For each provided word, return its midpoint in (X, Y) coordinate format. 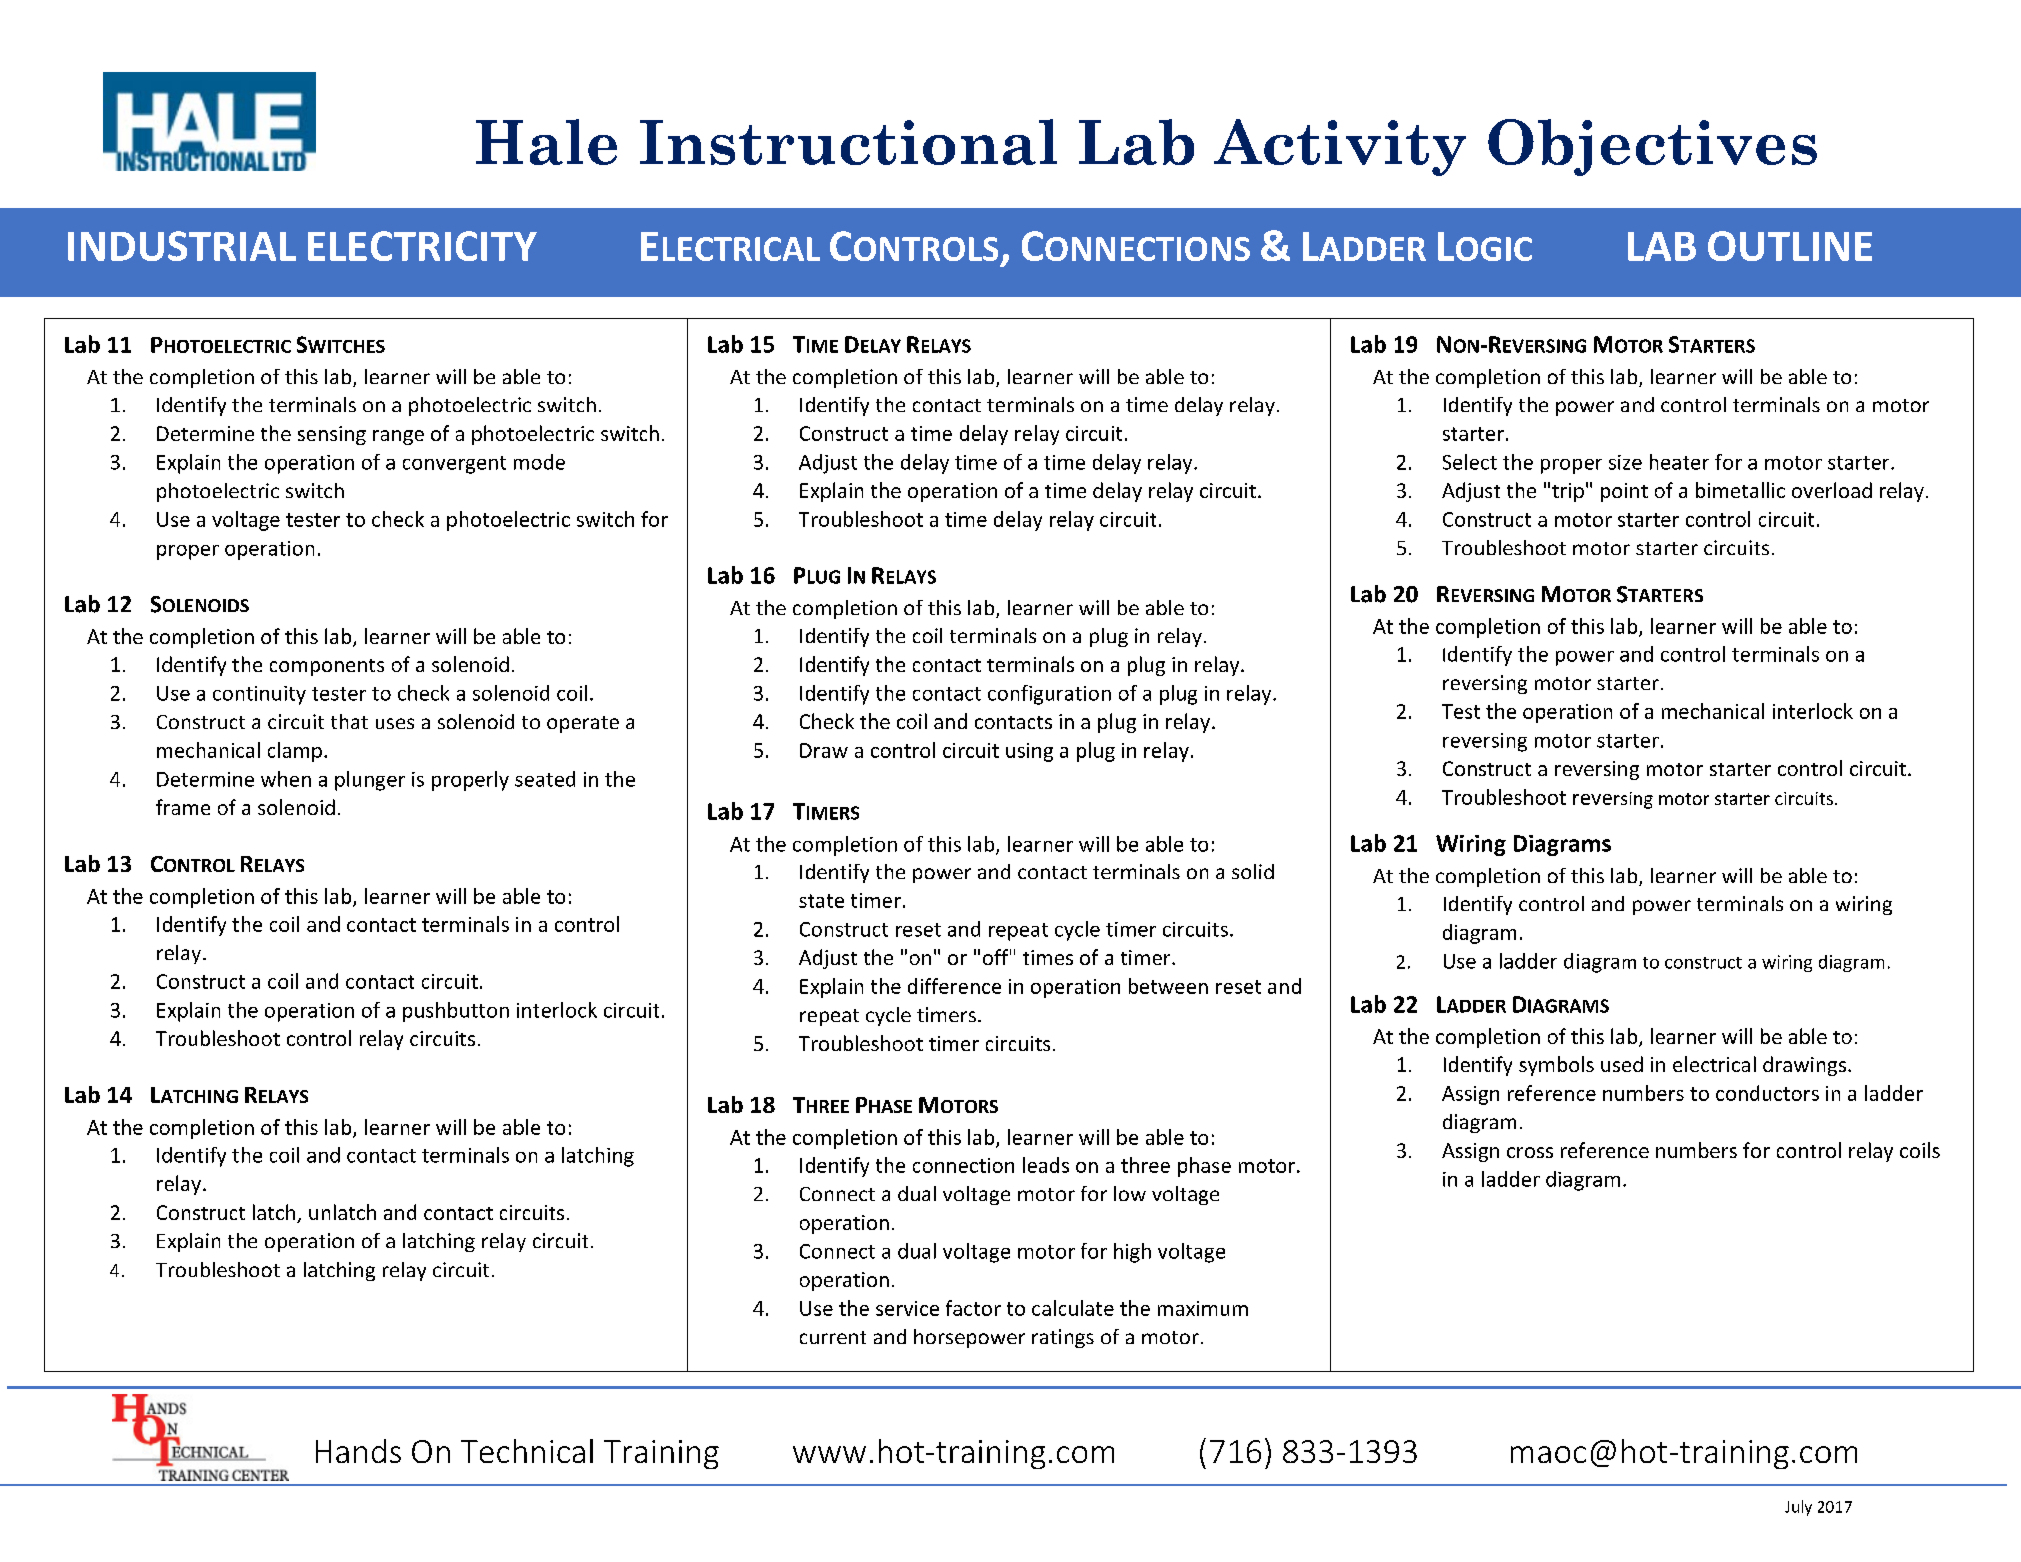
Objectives (1652, 147)
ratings (1063, 1338)
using (1029, 752)
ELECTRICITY (422, 246)
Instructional (848, 142)
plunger (370, 781)
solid (1253, 871)
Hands (358, 1451)
